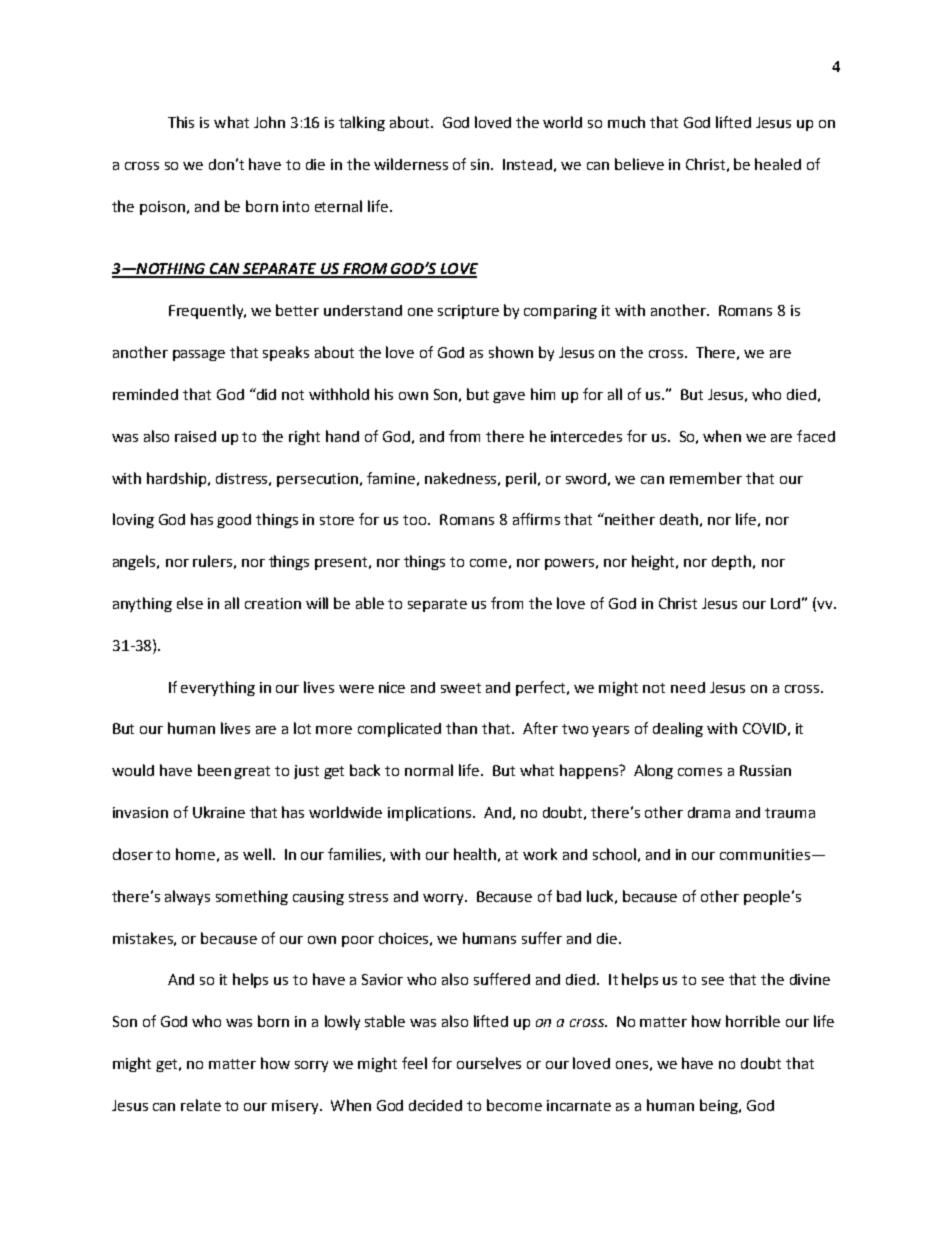  What do you see at coordinates (765, 770) in the screenshot?
I see `Russian` at bounding box center [765, 770].
